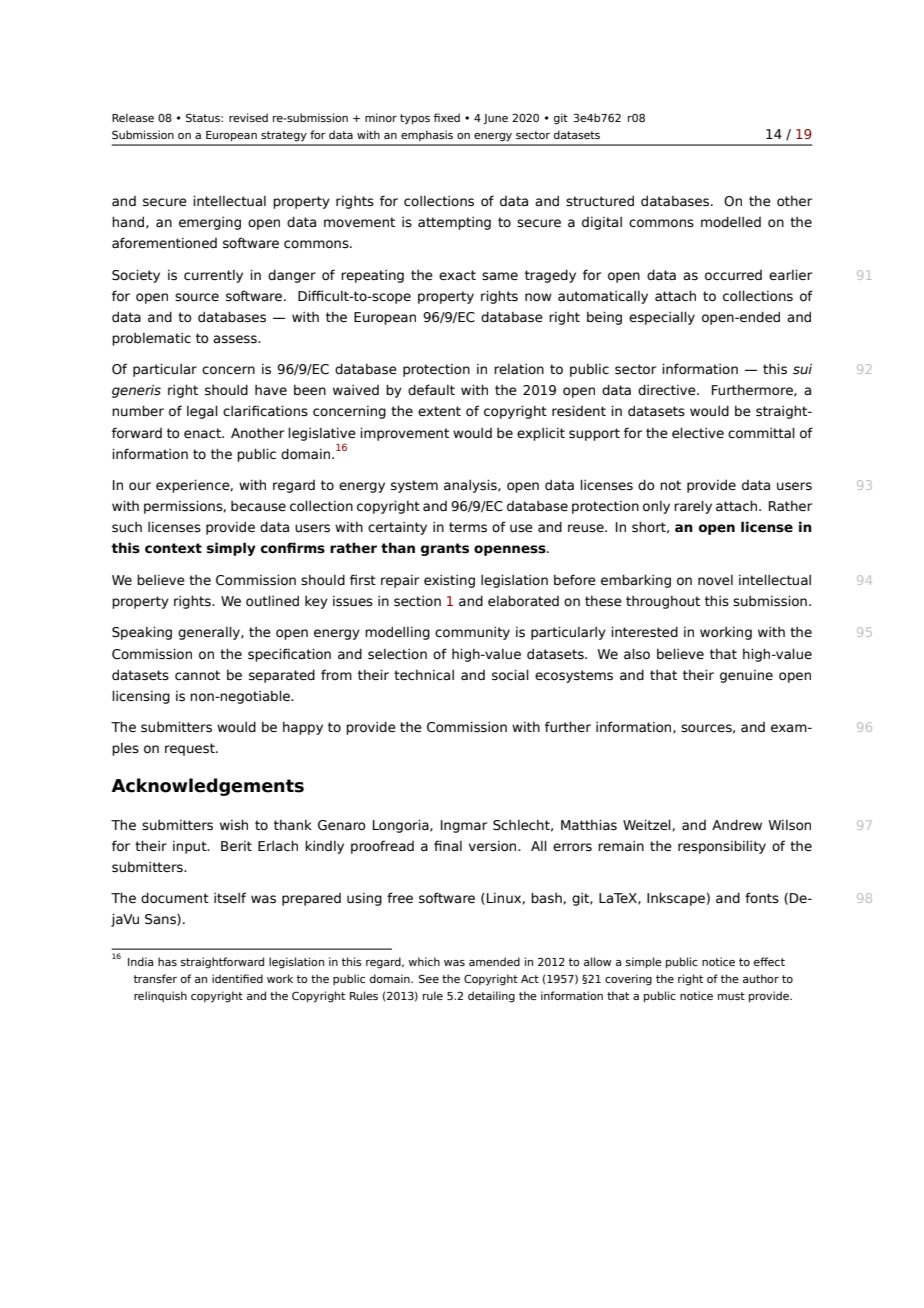  I want to click on must, so click(731, 996).
